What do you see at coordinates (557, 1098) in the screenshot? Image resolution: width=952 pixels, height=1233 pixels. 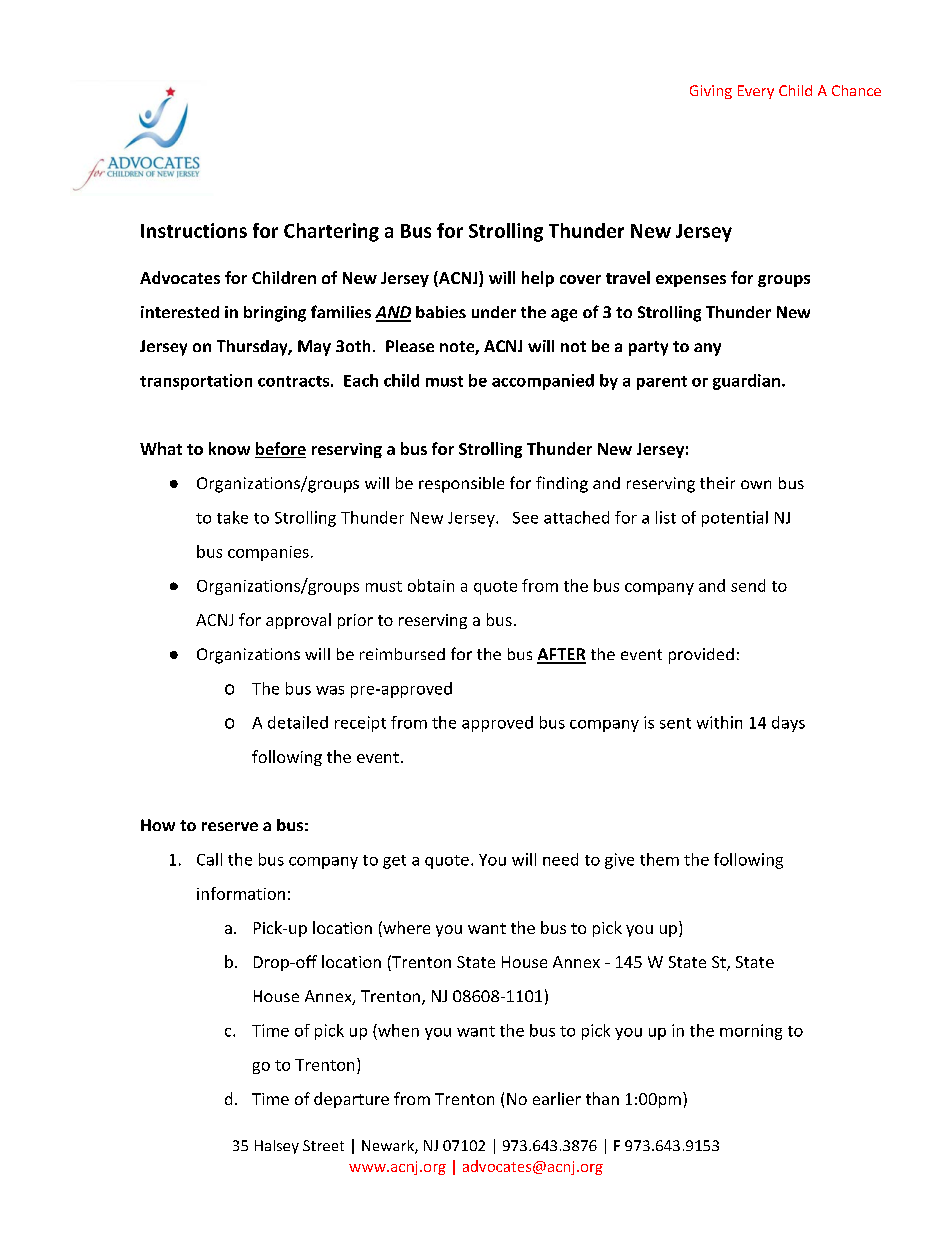 I see `earlier` at bounding box center [557, 1098].
